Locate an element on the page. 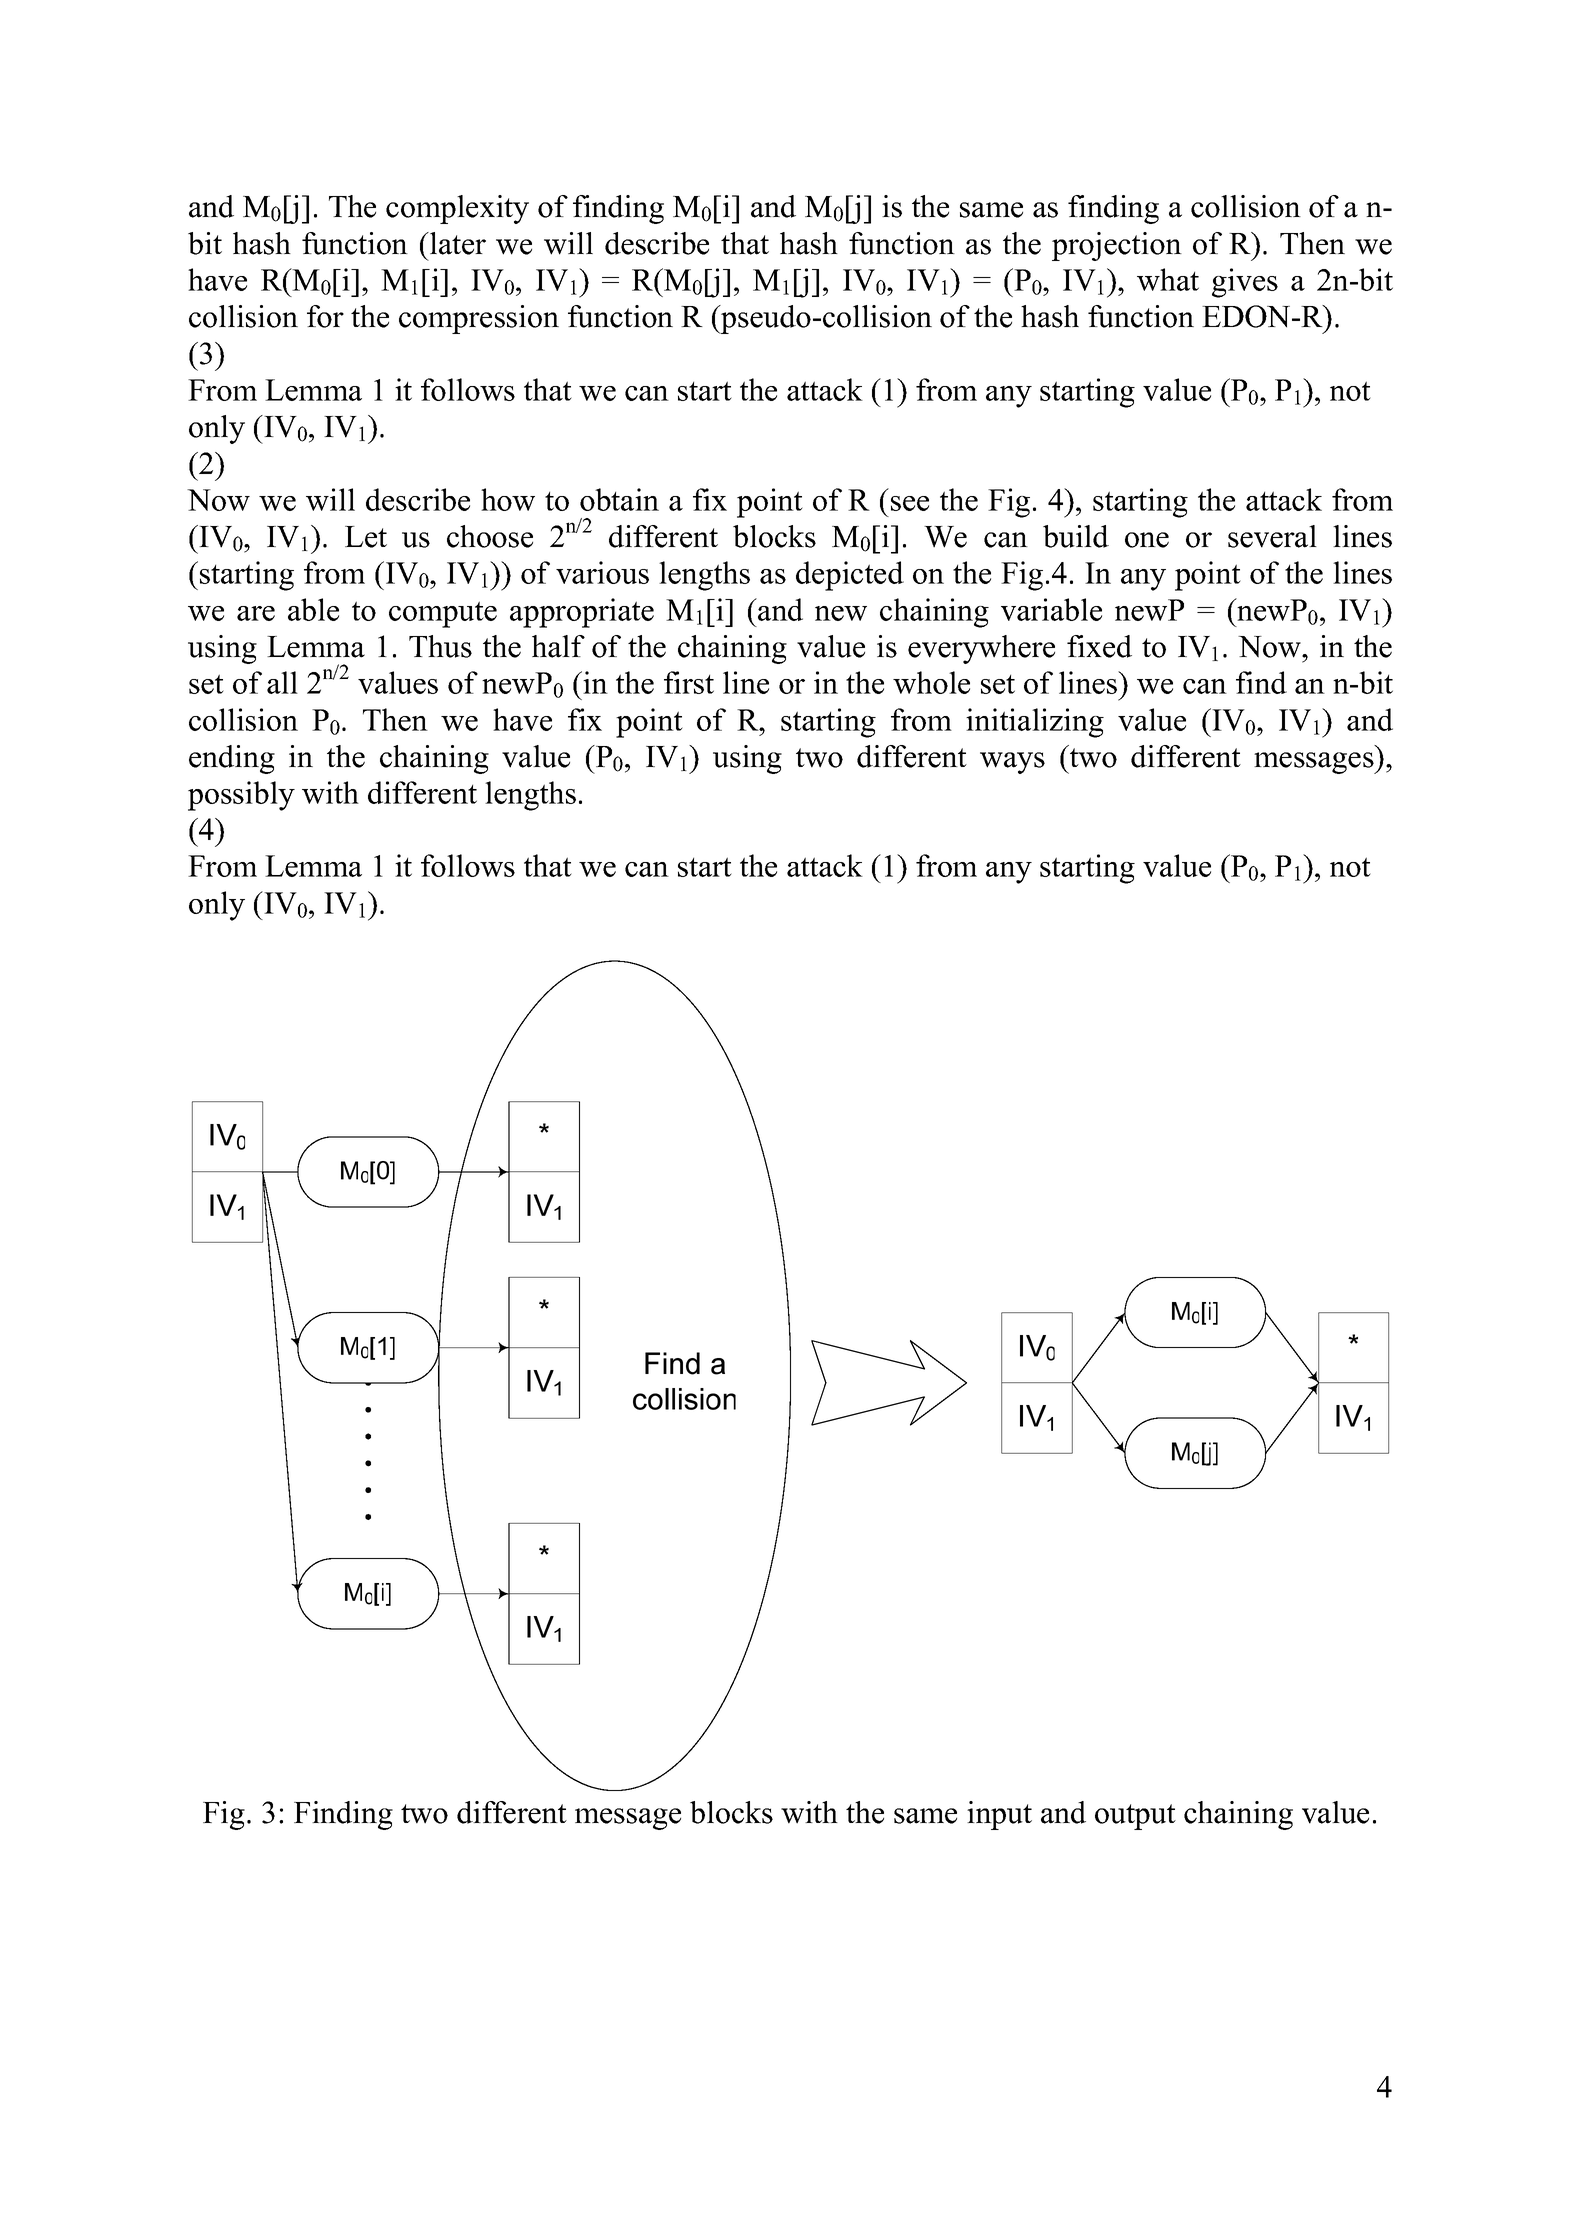 The width and height of the document is (1581, 2236). compression is located at coordinates (479, 319).
